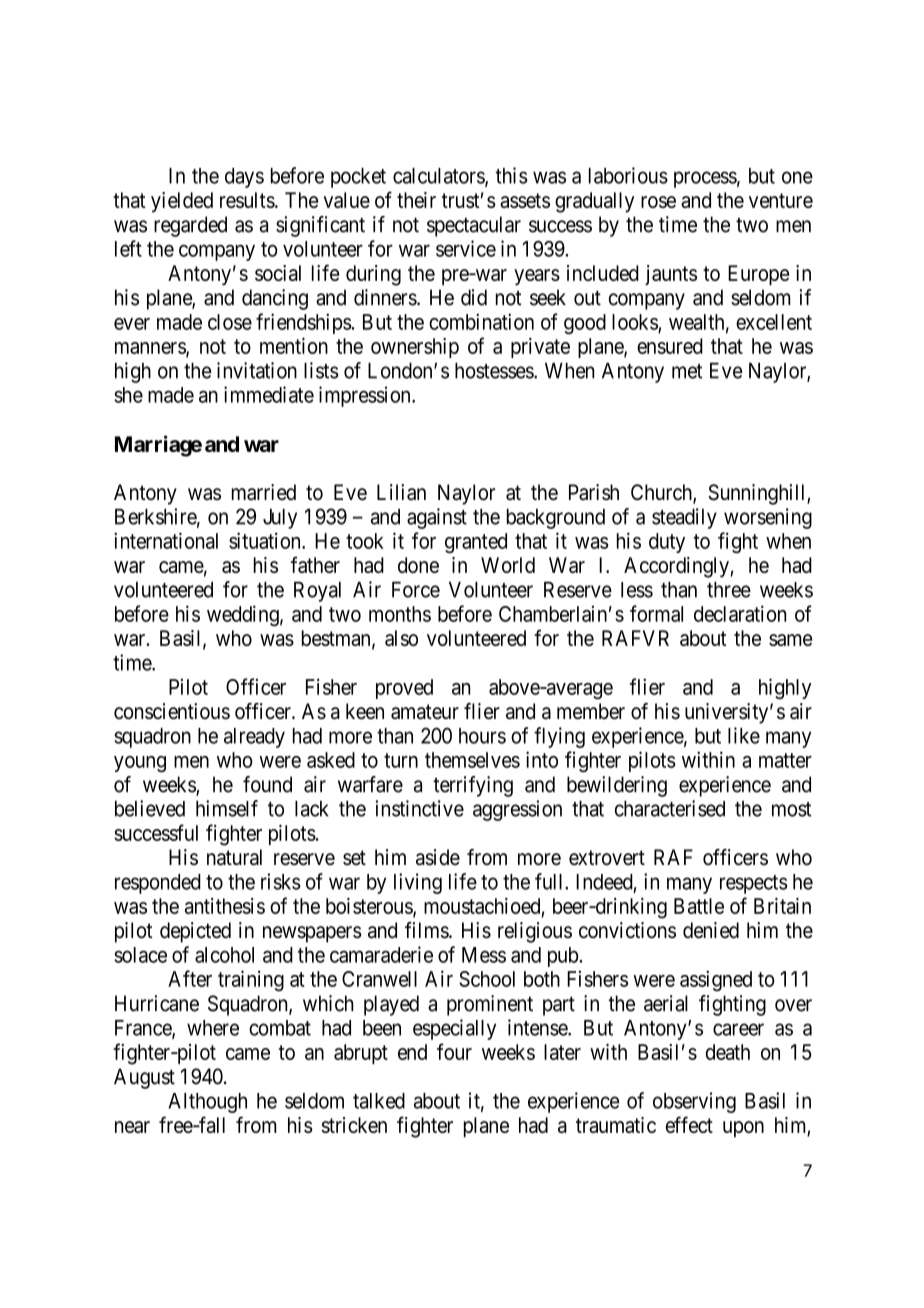 The width and height of the document is (924, 1308). I want to click on Battle, so click(699, 906).
